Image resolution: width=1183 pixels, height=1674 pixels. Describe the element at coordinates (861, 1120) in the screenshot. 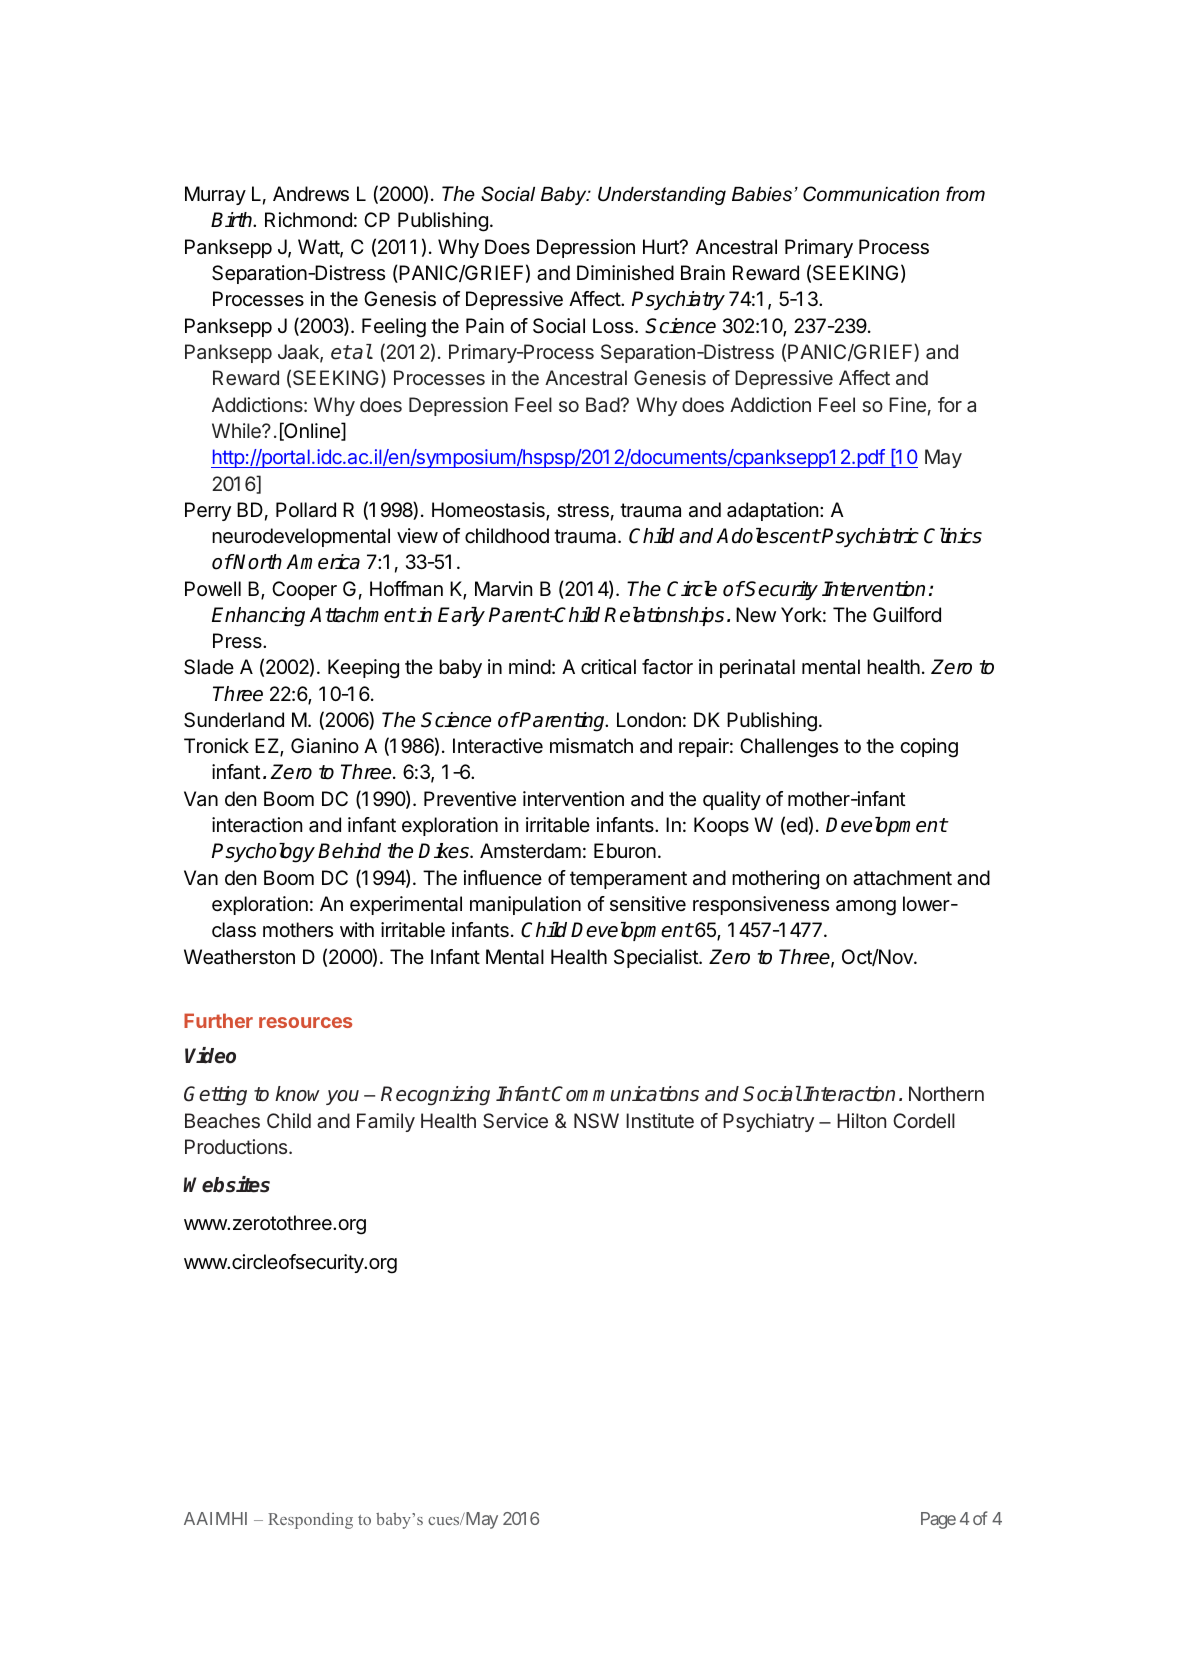

I see `Hilton` at that location.
